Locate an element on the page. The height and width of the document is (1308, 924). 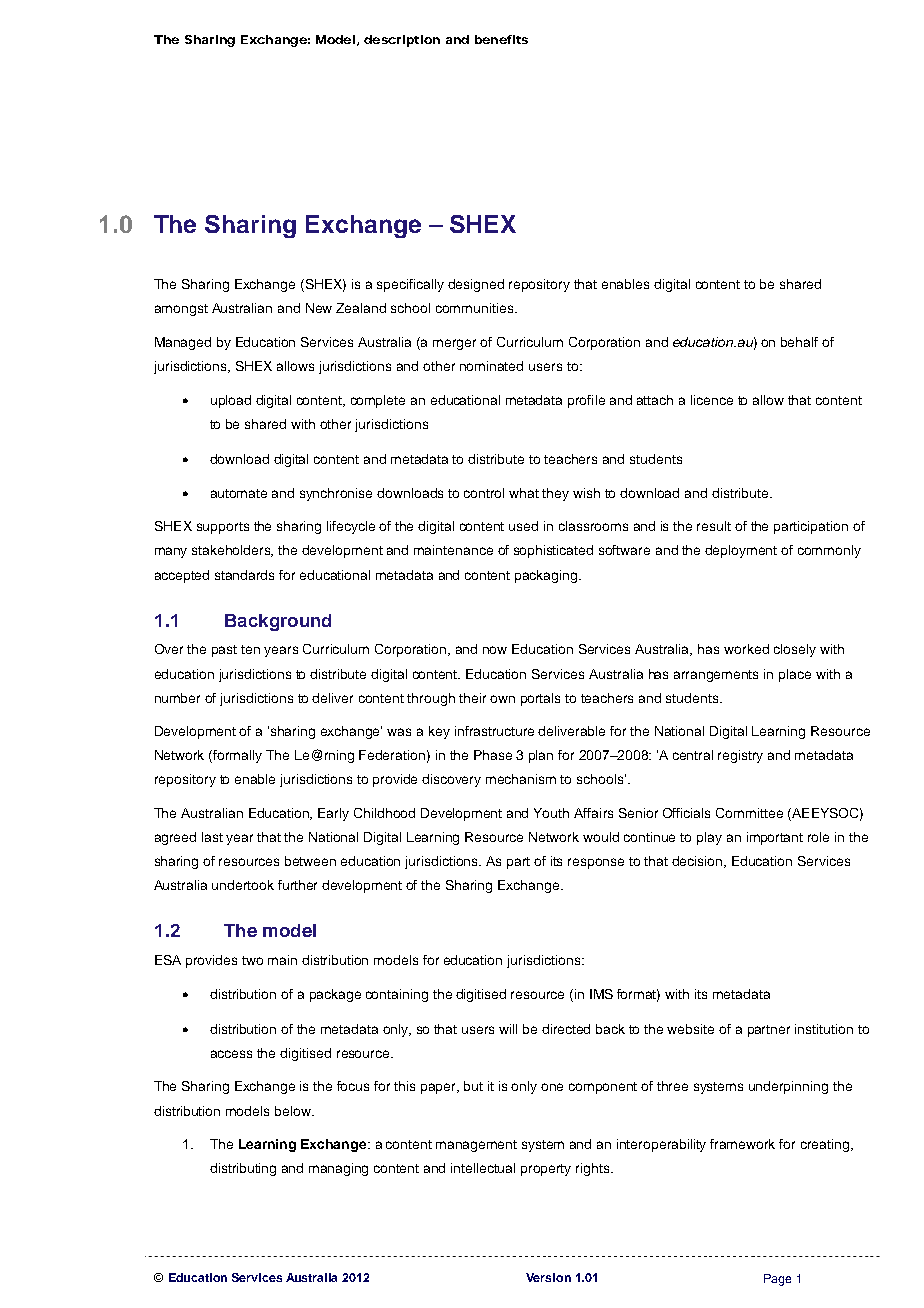
now is located at coordinates (495, 650).
